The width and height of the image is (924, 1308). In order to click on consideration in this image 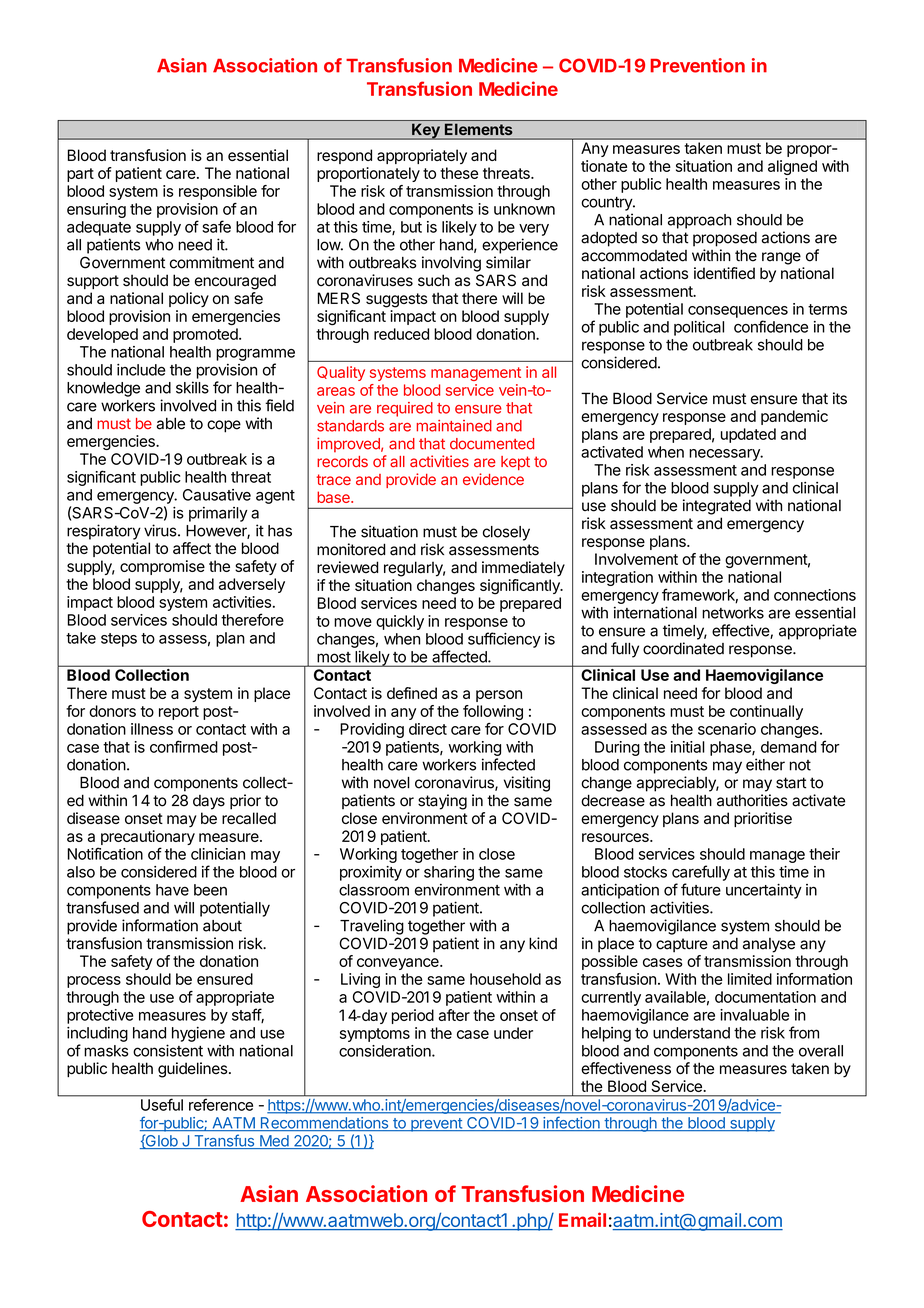, I will do `click(386, 1051)`.
